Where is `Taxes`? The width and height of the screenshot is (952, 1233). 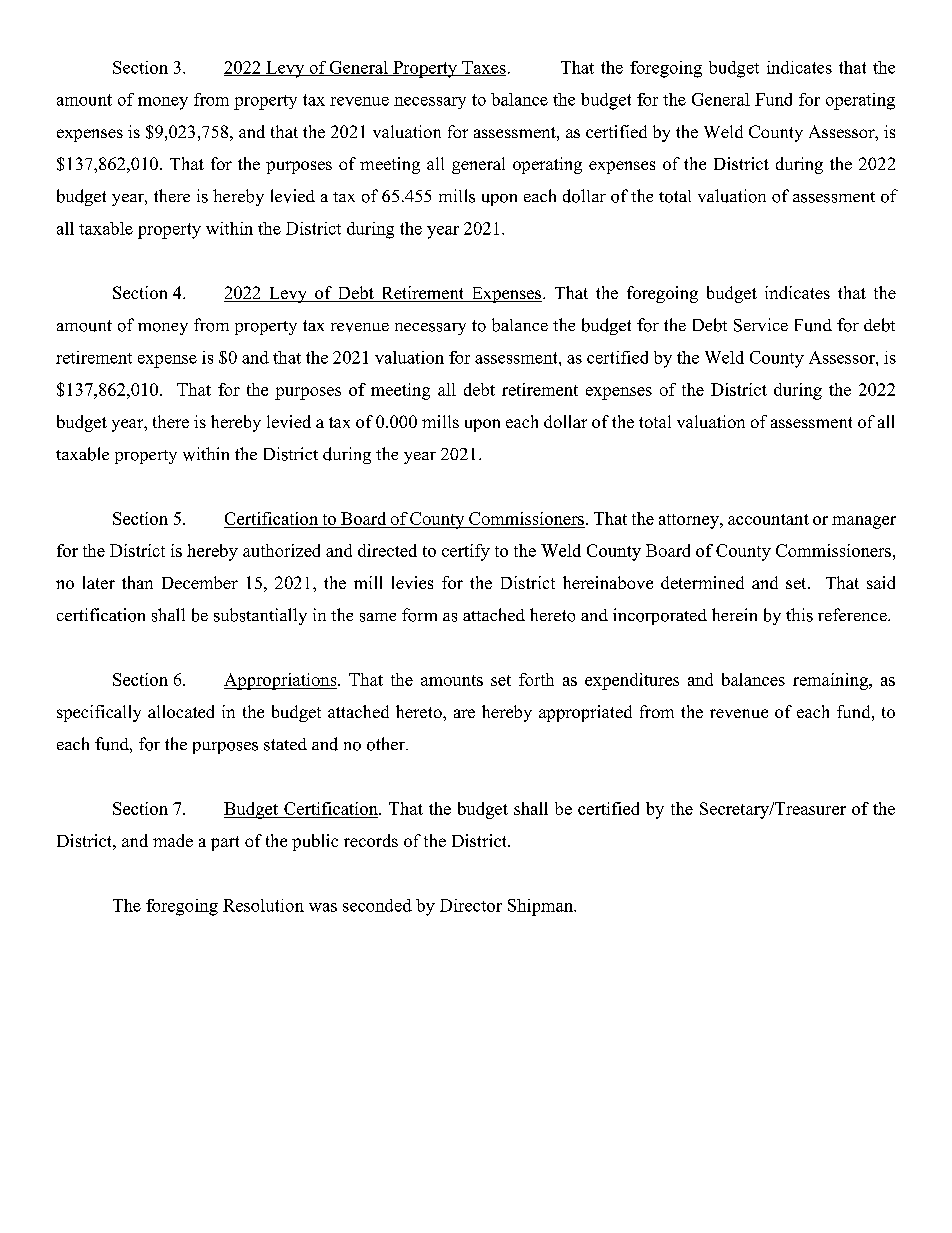
Taxes is located at coordinates (483, 68).
